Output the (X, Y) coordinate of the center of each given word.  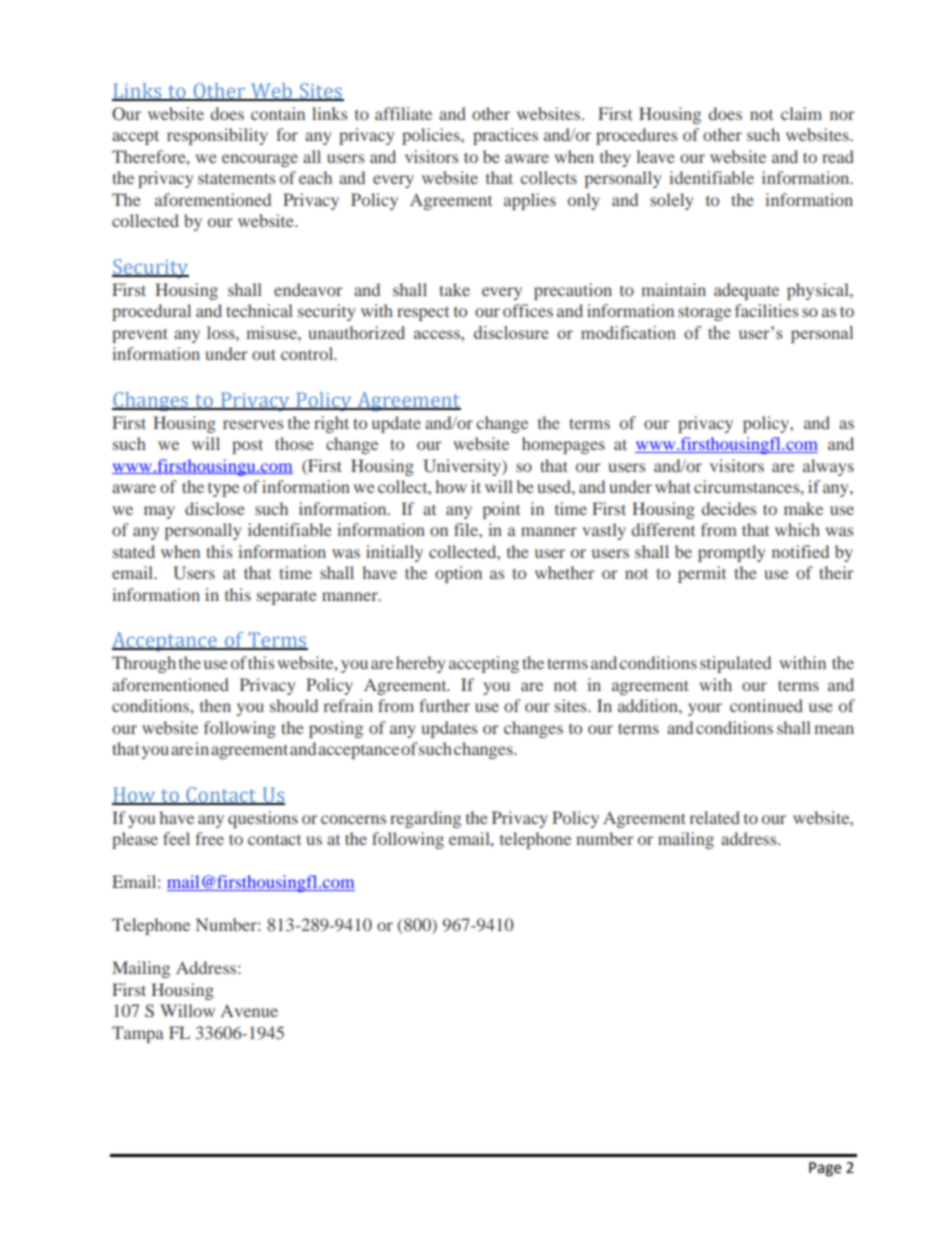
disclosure (511, 332)
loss (222, 332)
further (444, 705)
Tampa (138, 1034)
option (458, 574)
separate (287, 598)
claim (801, 113)
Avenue (249, 1011)
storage (704, 313)
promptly (731, 553)
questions (263, 819)
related (714, 817)
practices (505, 136)
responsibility (217, 136)
